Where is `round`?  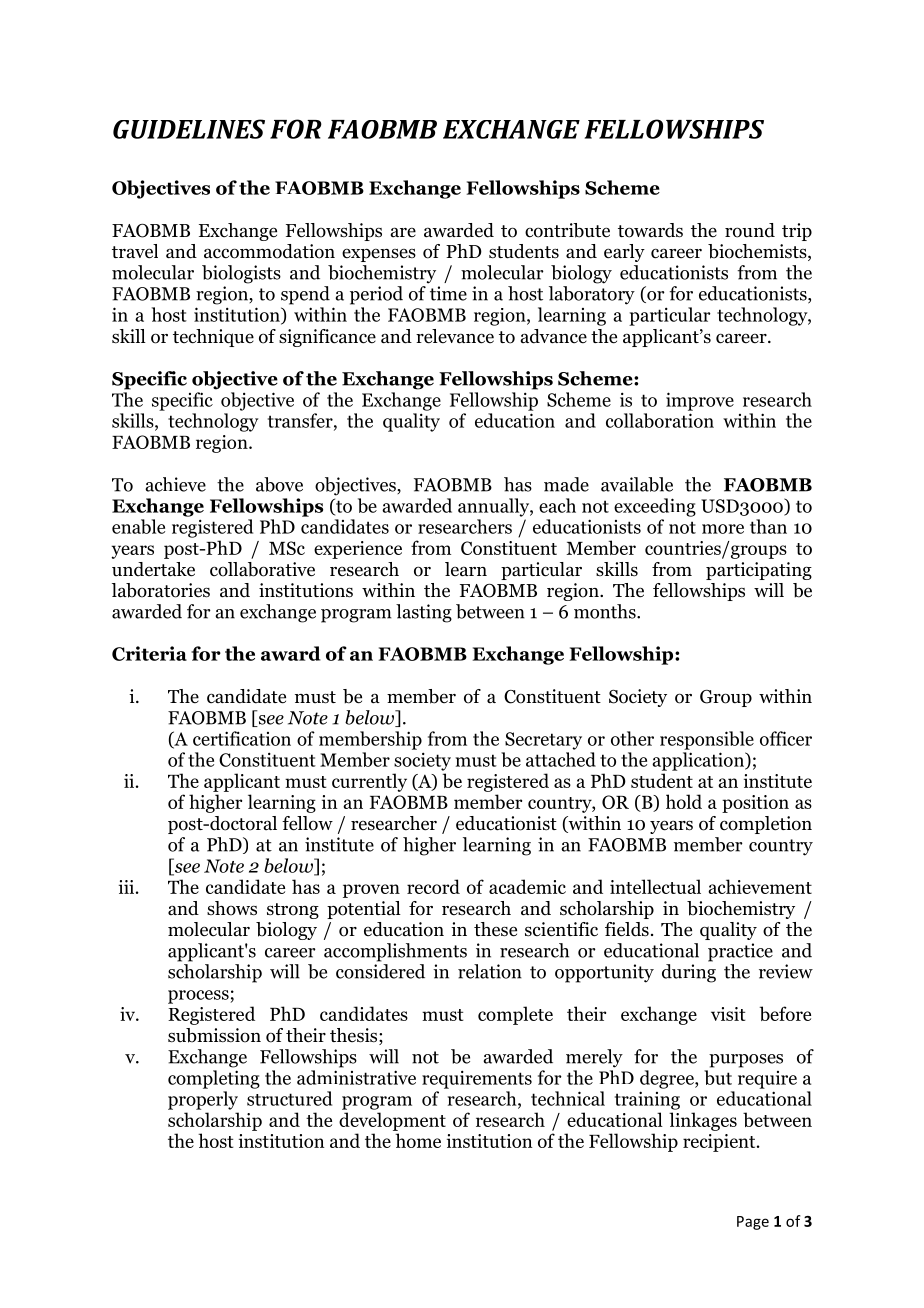 round is located at coordinates (750, 230).
